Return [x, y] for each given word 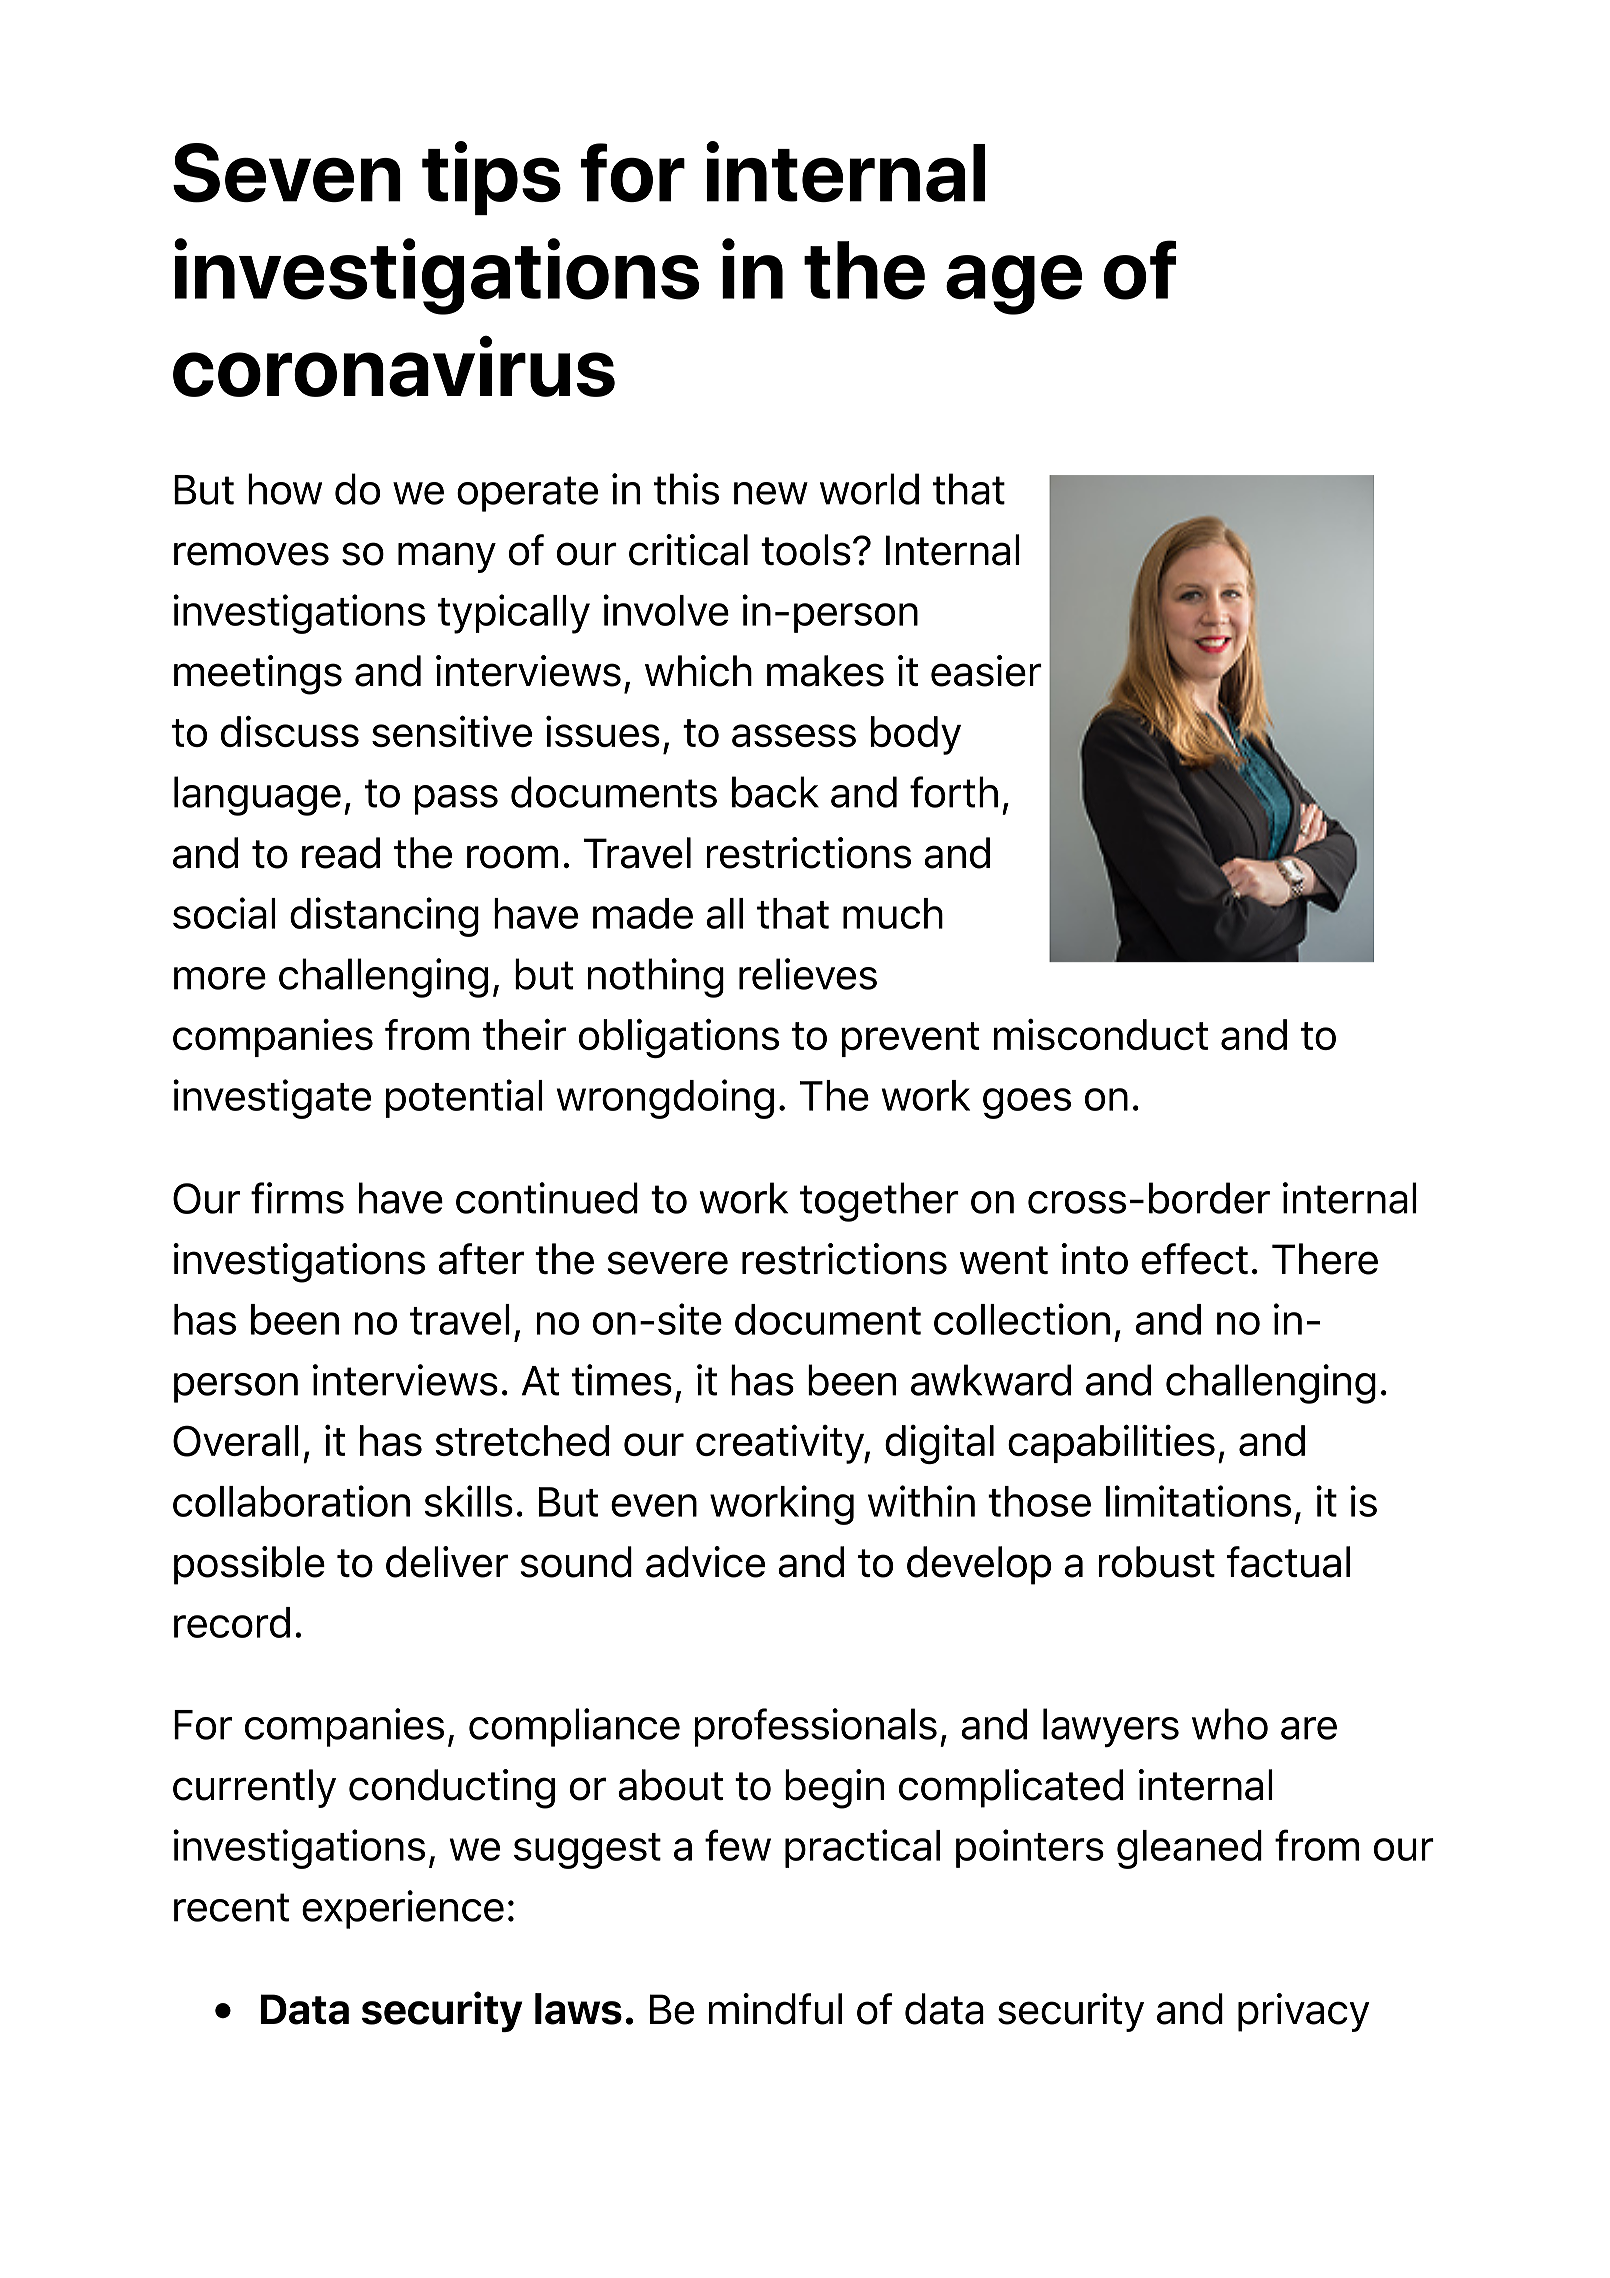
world [869, 489]
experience [403, 1909]
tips [491, 178]
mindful [775, 2009]
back [775, 792]
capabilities [1111, 1443]
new [771, 493]
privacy [1304, 2012]
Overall [236, 1441]
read [341, 853]
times [622, 1380]
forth [954, 792]
